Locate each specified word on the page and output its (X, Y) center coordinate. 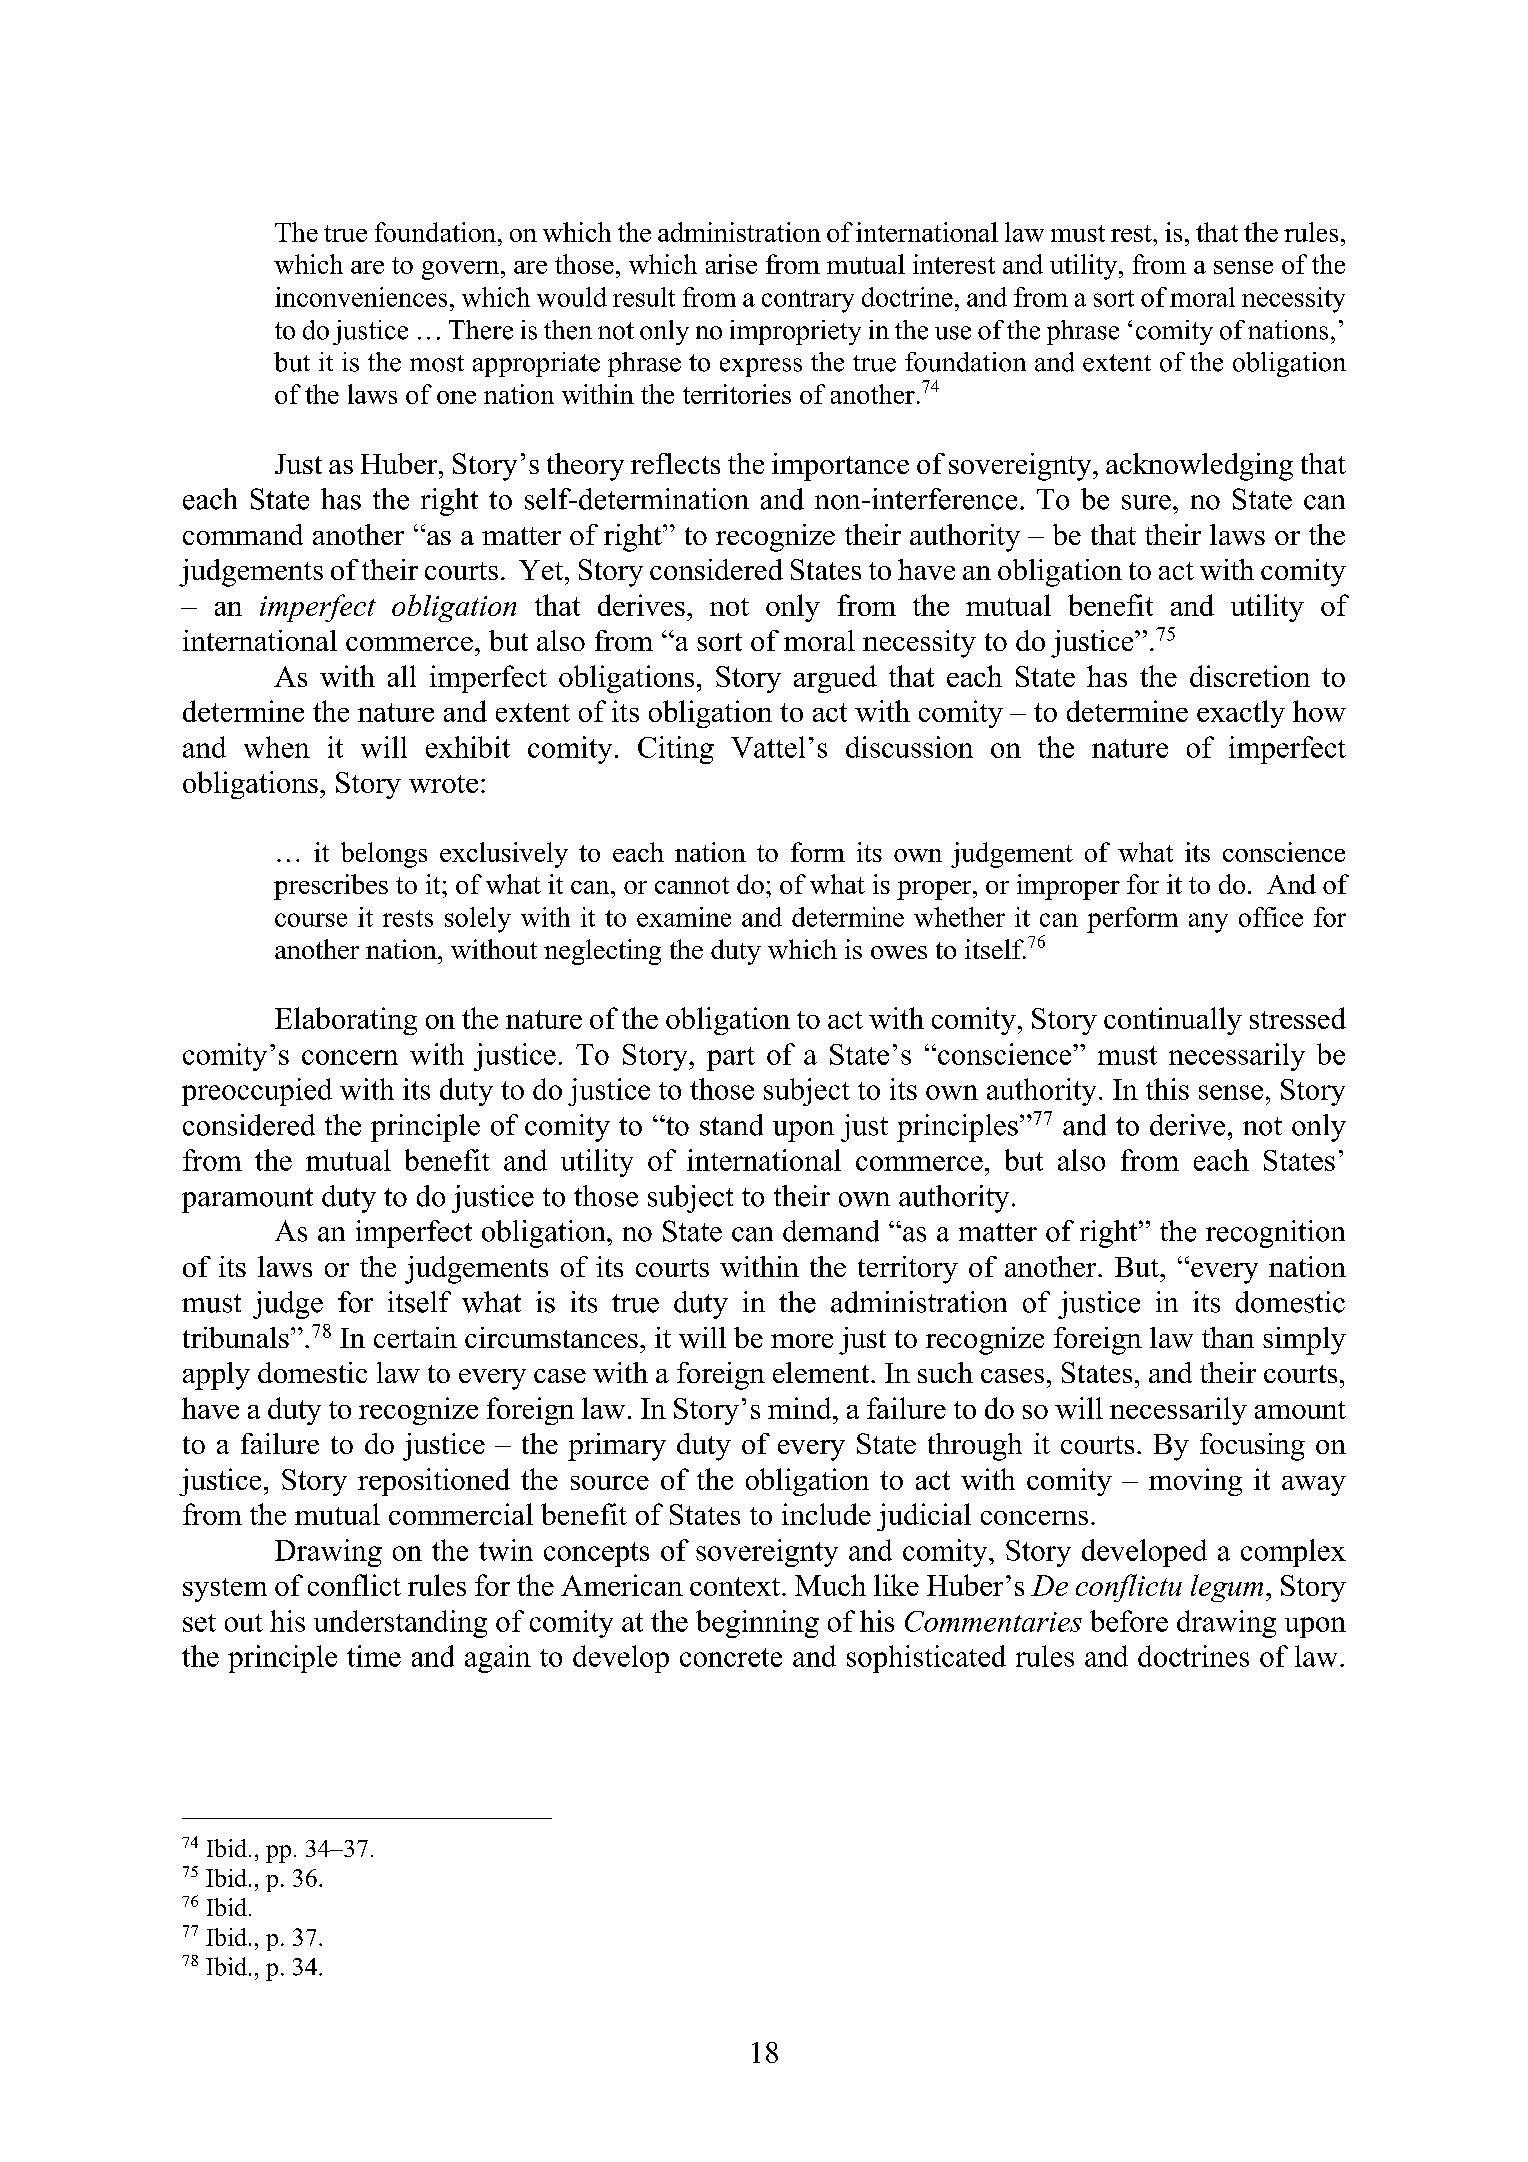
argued (835, 679)
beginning (757, 1624)
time (374, 1656)
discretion (1250, 676)
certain (415, 1337)
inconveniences (361, 297)
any (1208, 923)
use (953, 333)
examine (684, 917)
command (243, 534)
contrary (808, 301)
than (1228, 1337)
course (311, 920)
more (802, 1341)
